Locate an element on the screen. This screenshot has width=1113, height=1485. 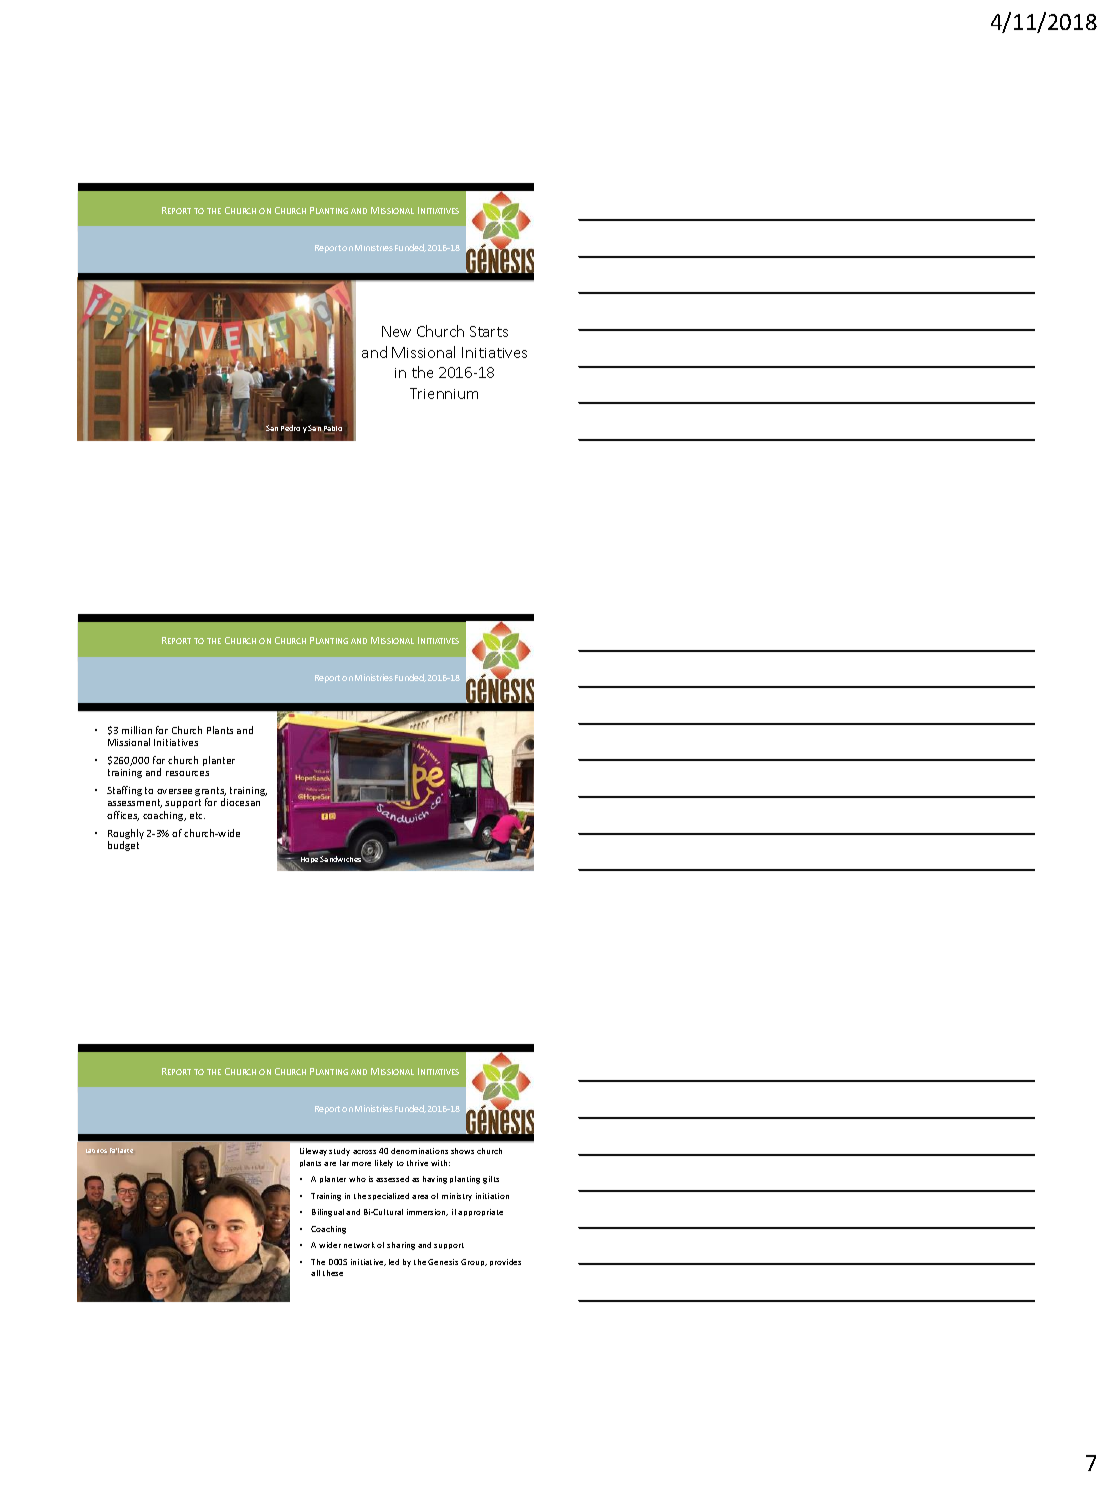
Starts is located at coordinates (489, 331).
